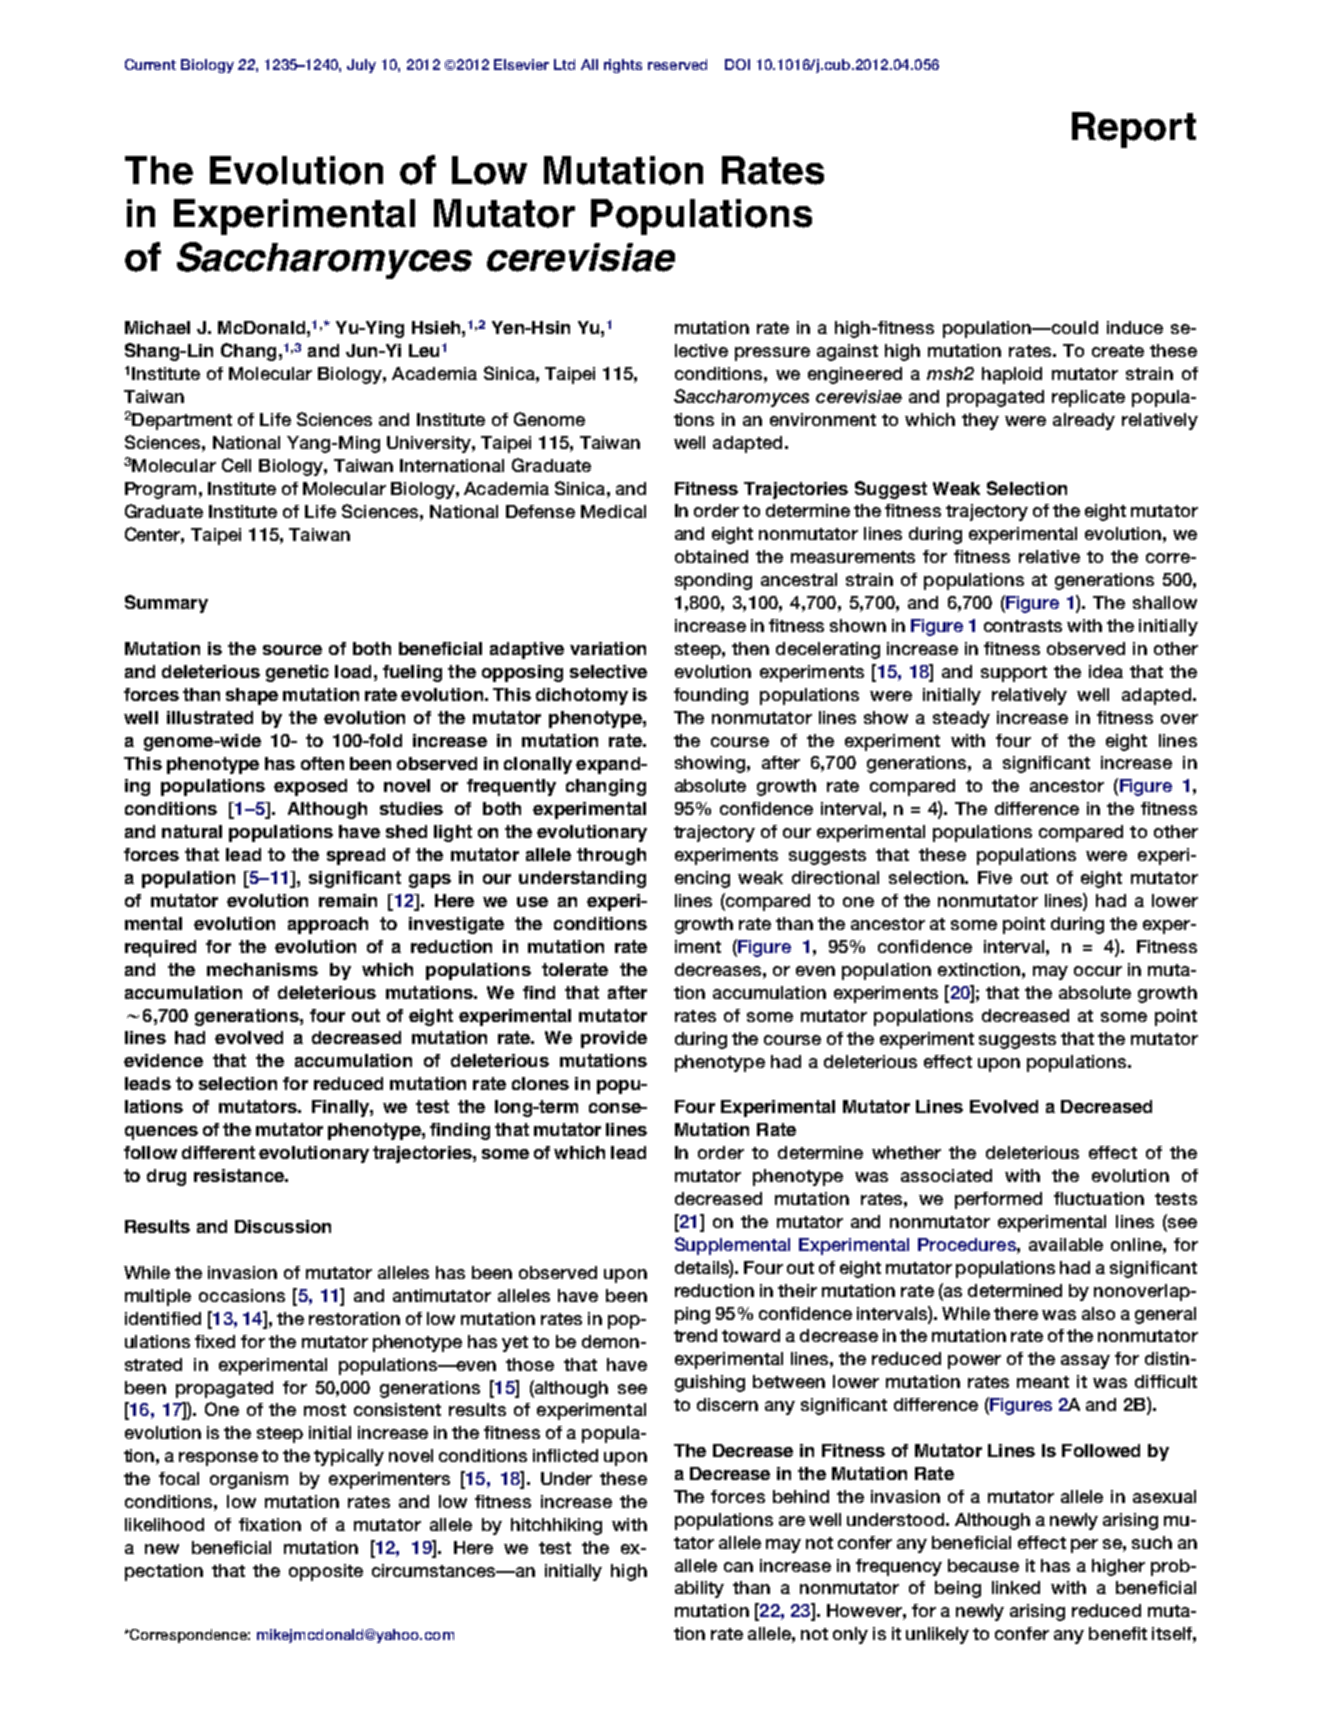 This document has width=1321, height=1715. Describe the element at coordinates (192, 831) in the document. I see `natural` at that location.
